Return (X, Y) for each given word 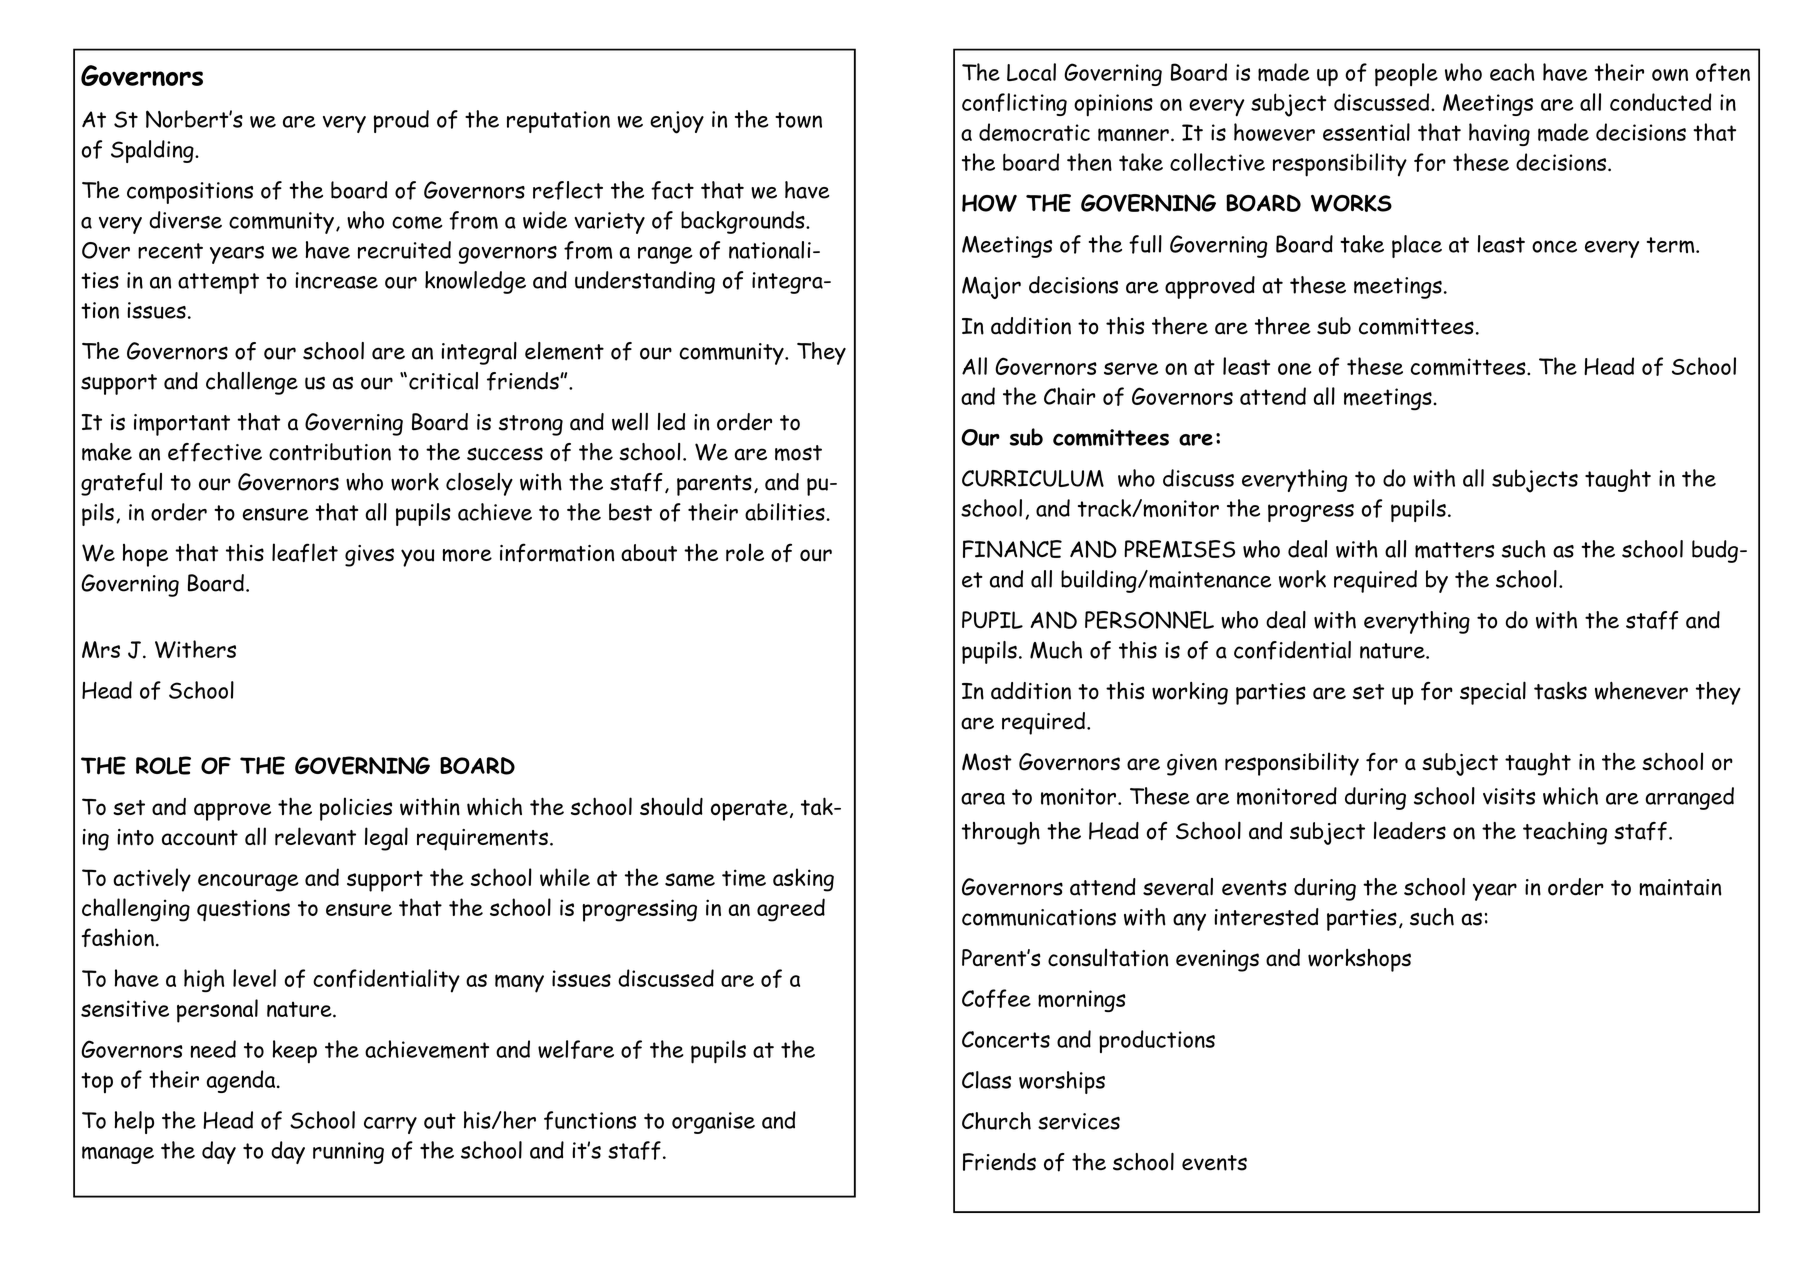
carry (390, 1125)
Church (996, 1121)
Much (1056, 650)
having (1499, 134)
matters (1454, 550)
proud (401, 121)
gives (369, 556)
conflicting (1014, 104)
